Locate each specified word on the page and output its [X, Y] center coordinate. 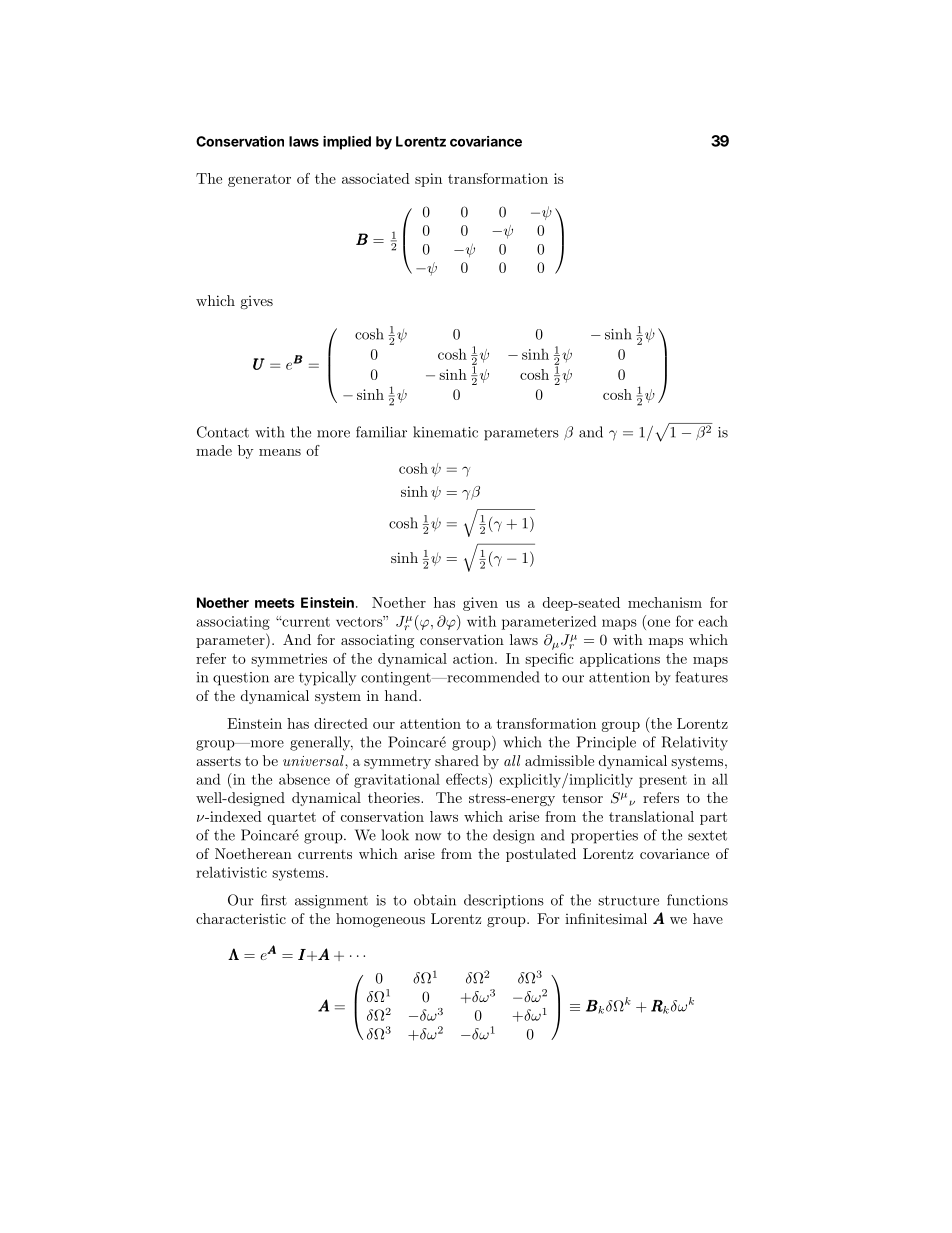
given [480, 604]
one [658, 623]
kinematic [445, 432]
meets [275, 603]
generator [259, 180]
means [280, 452]
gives [256, 302]
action [474, 658]
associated [376, 178]
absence [304, 779]
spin [428, 180]
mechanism [665, 602]
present [663, 781]
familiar [381, 432]
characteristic [241, 918]
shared [457, 760]
